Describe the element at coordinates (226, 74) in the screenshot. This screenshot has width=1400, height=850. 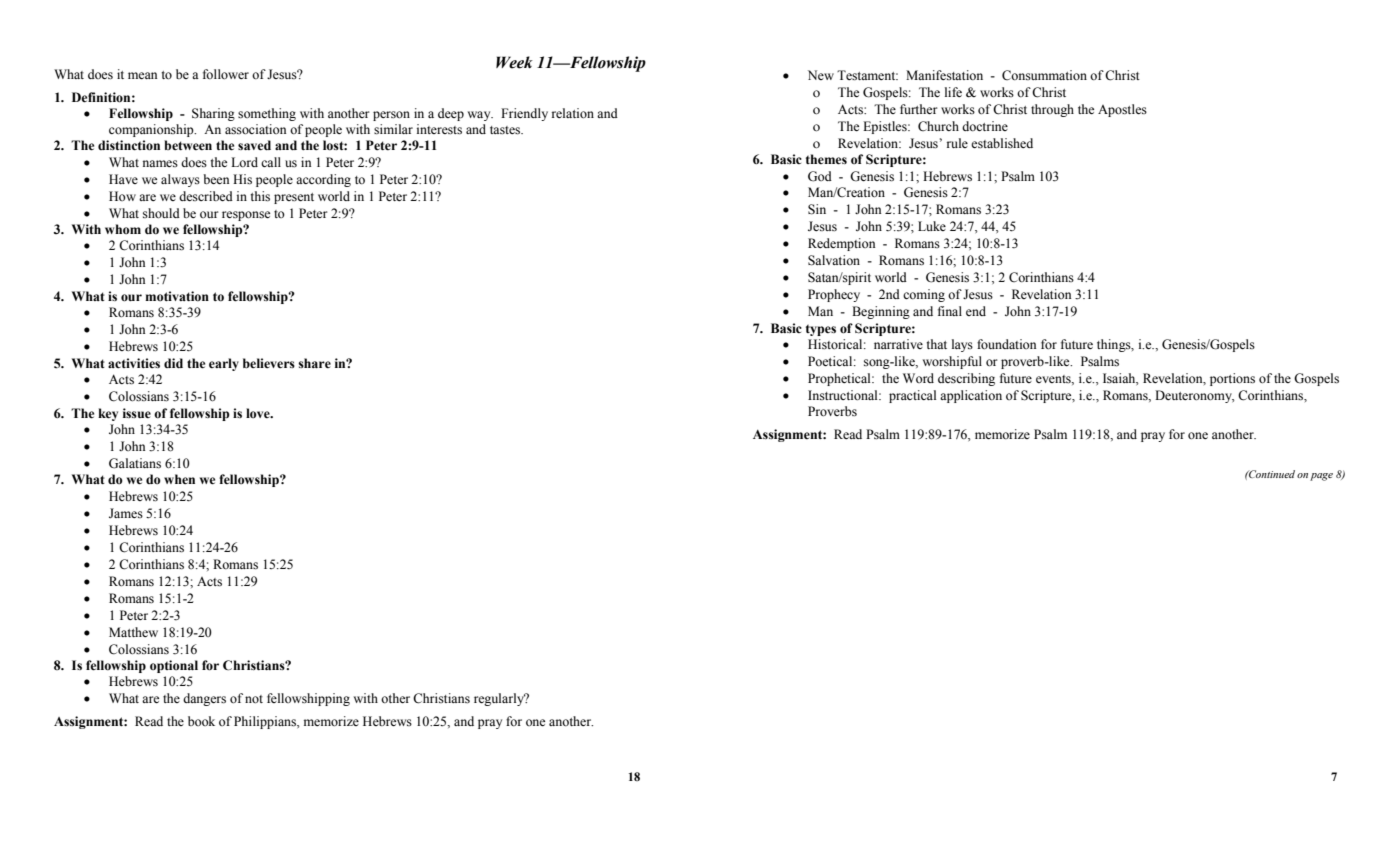
I see `follower` at that location.
